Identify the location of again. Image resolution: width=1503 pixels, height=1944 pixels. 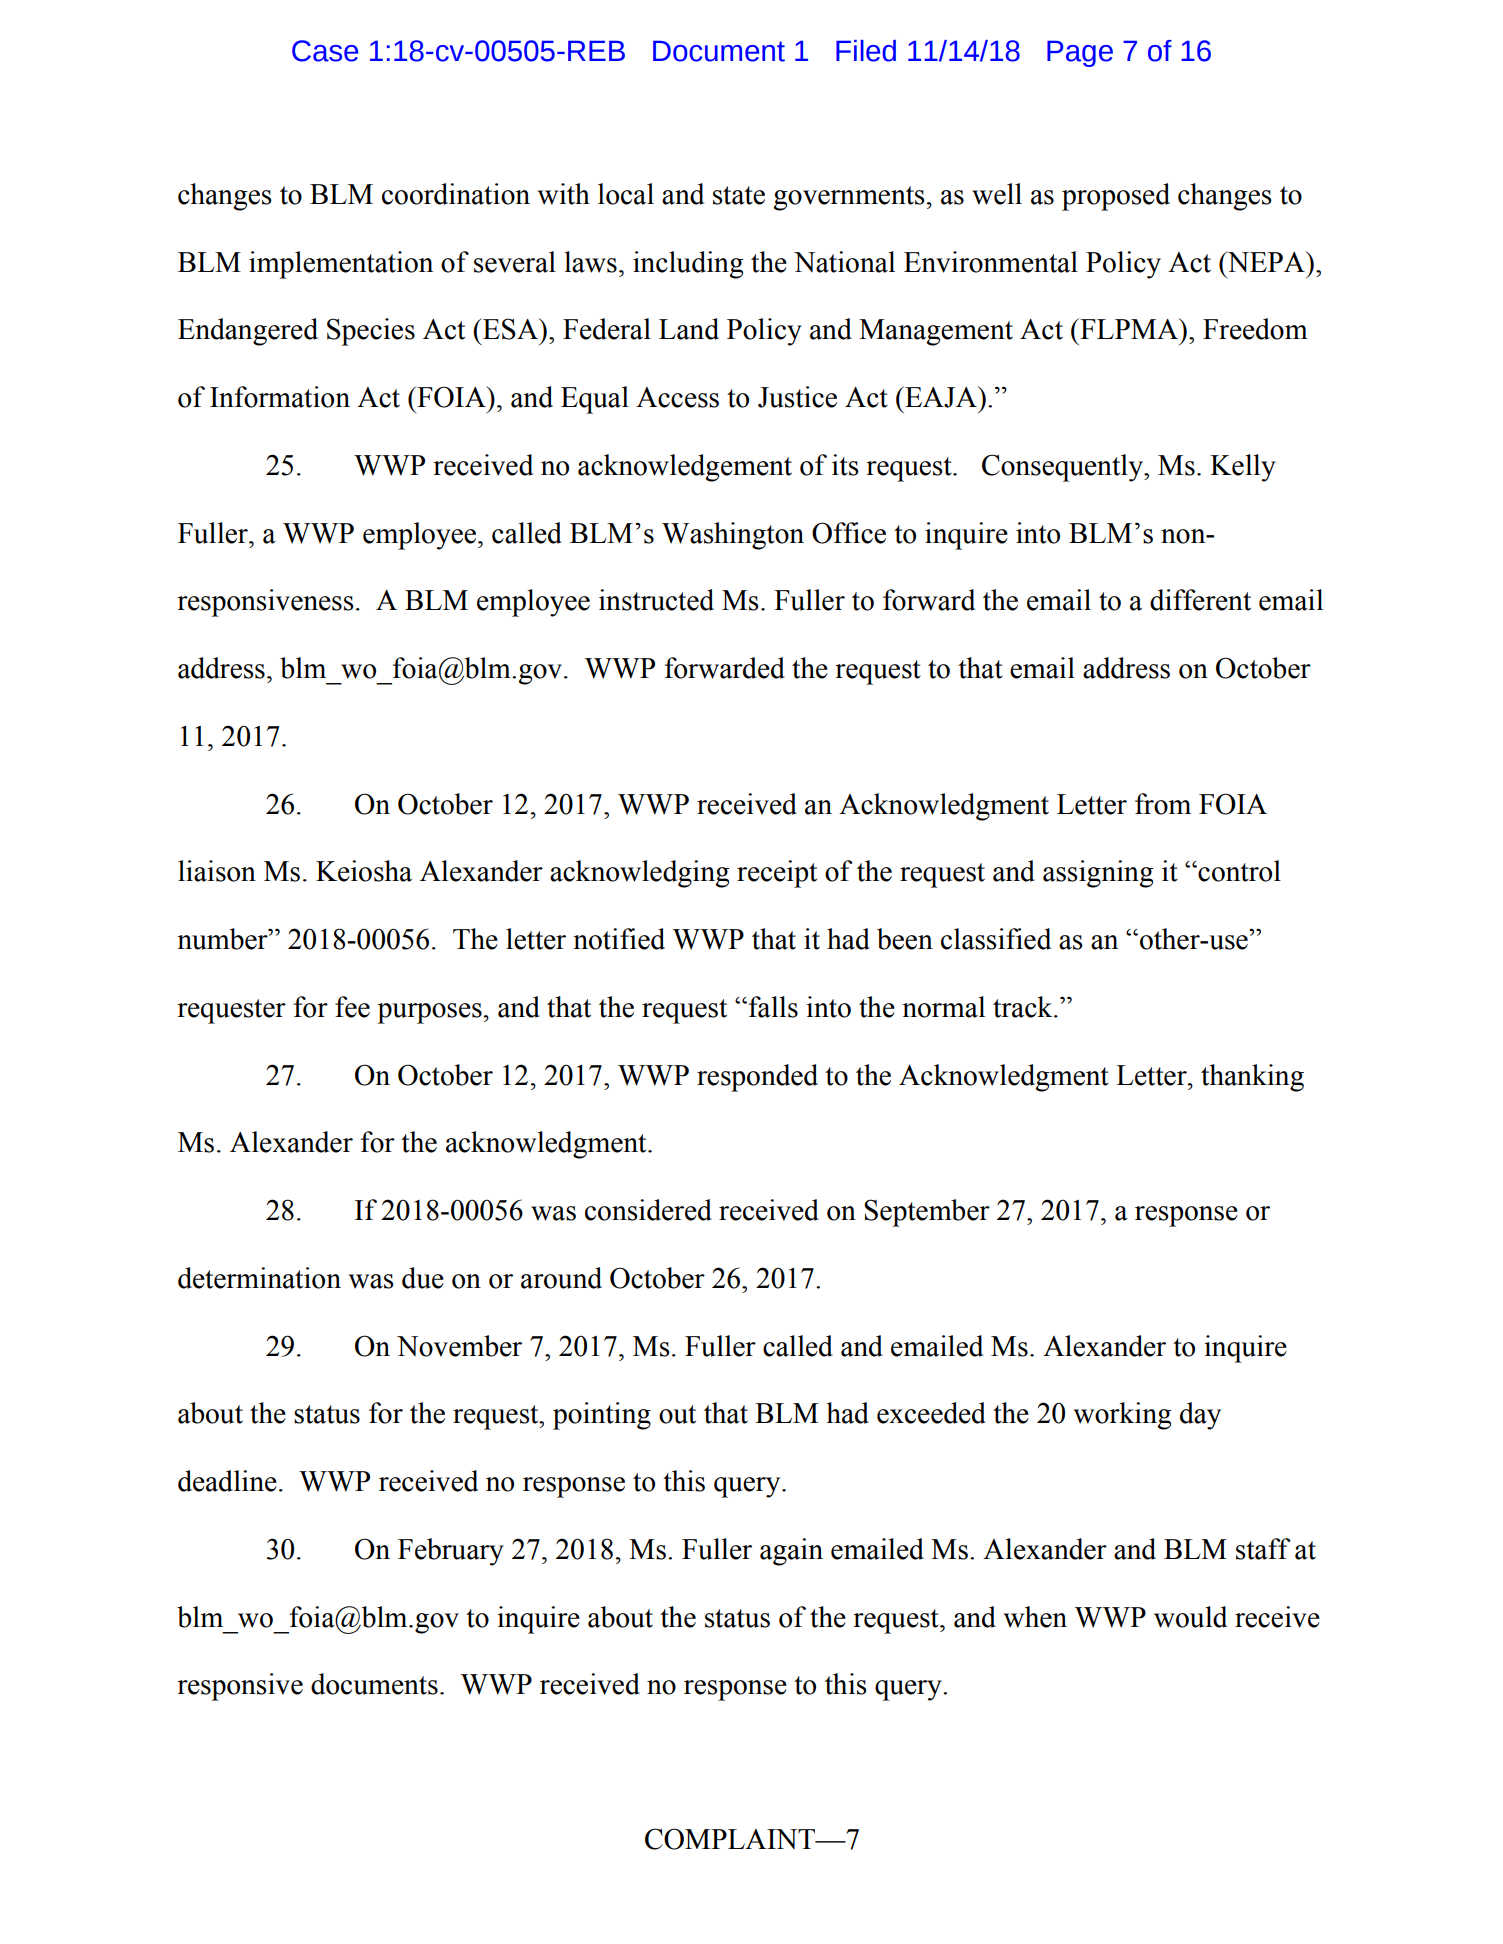
(791, 1552).
